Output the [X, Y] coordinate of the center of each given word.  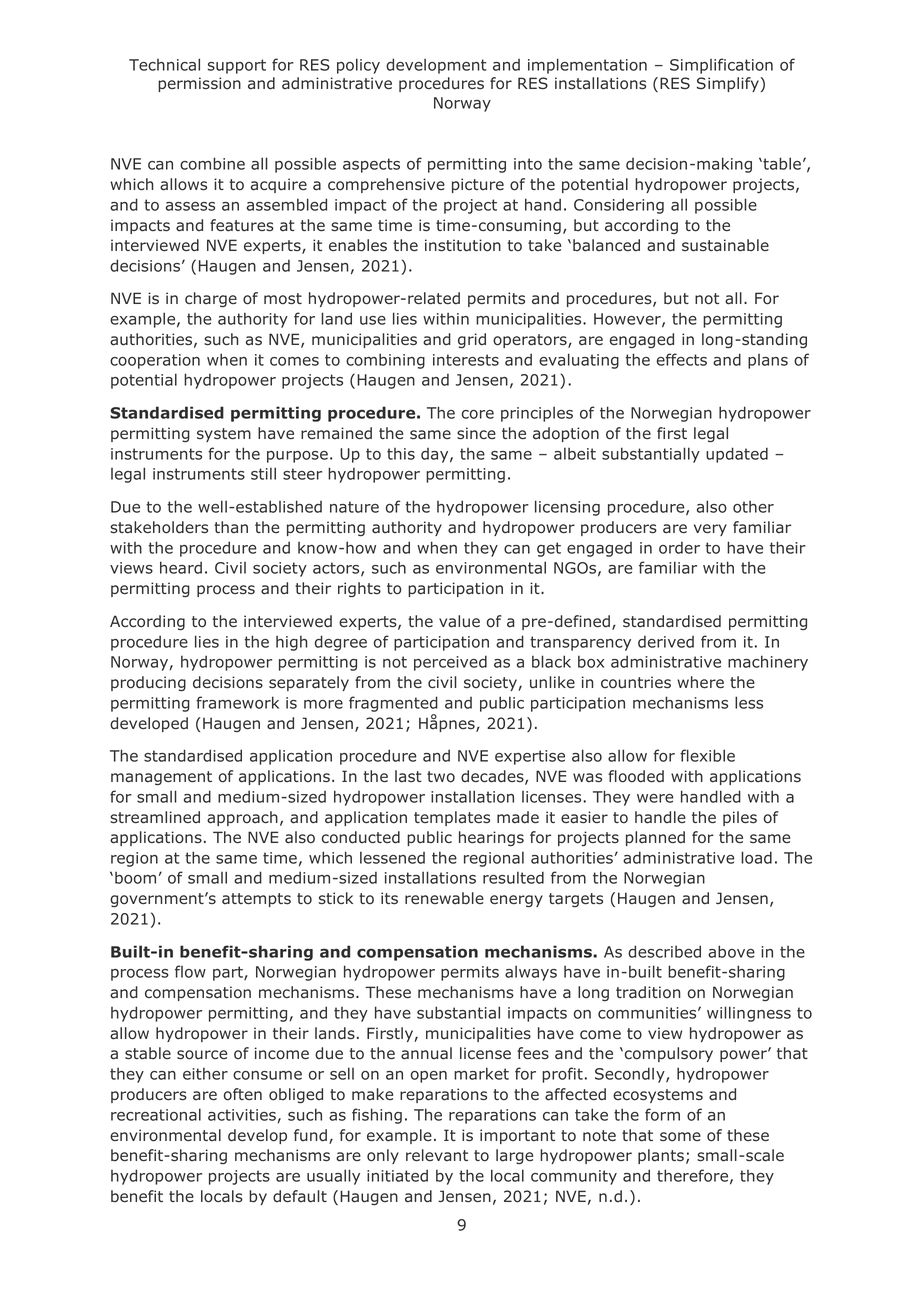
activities [243, 1116]
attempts [256, 900]
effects [682, 359]
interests [466, 360]
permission [199, 84]
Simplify [728, 84]
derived [666, 642]
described [664, 951]
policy [358, 66]
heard [181, 567]
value [459, 621]
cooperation [155, 361]
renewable [444, 898]
